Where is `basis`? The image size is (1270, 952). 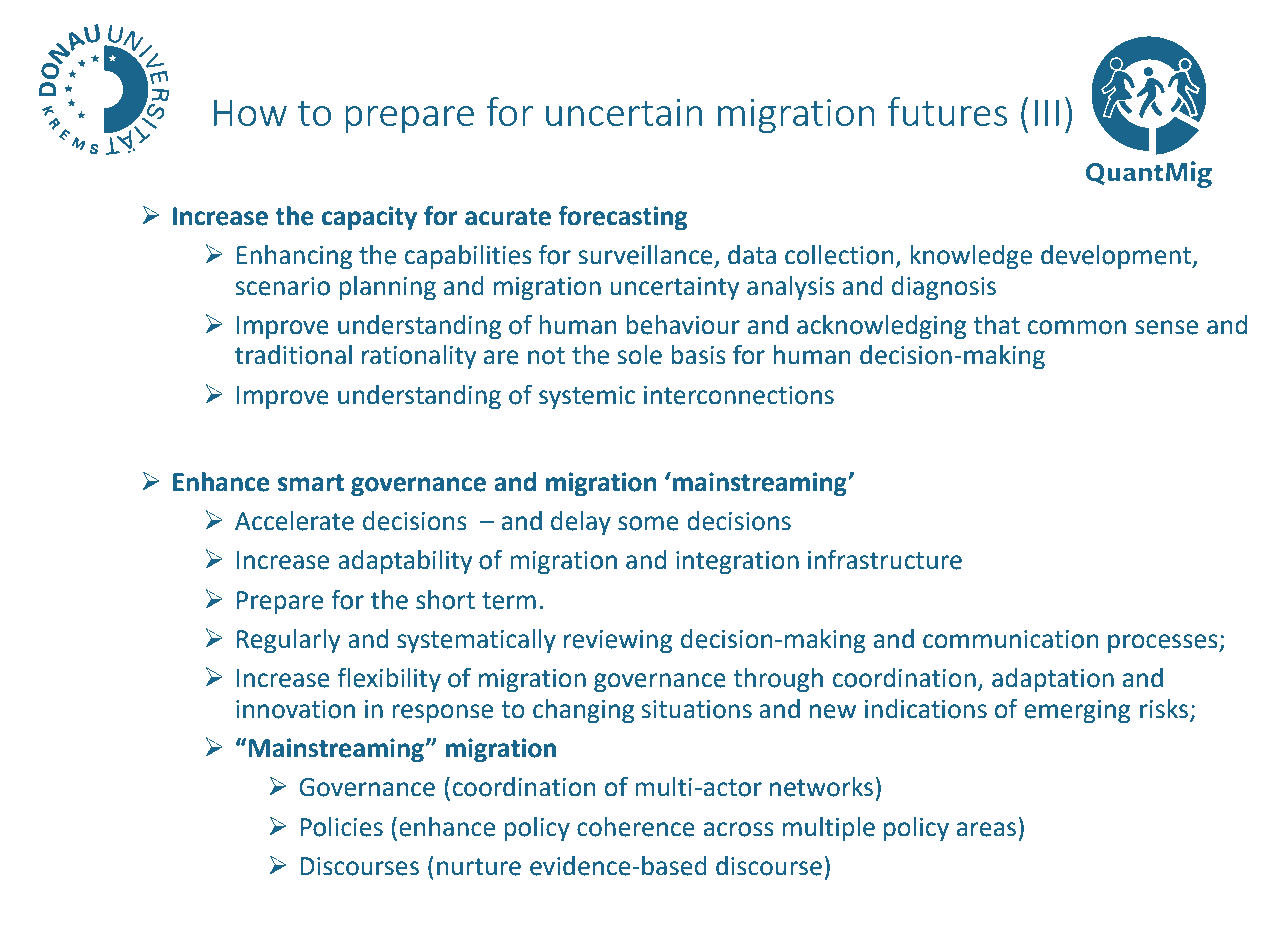
basis is located at coordinates (698, 355).
